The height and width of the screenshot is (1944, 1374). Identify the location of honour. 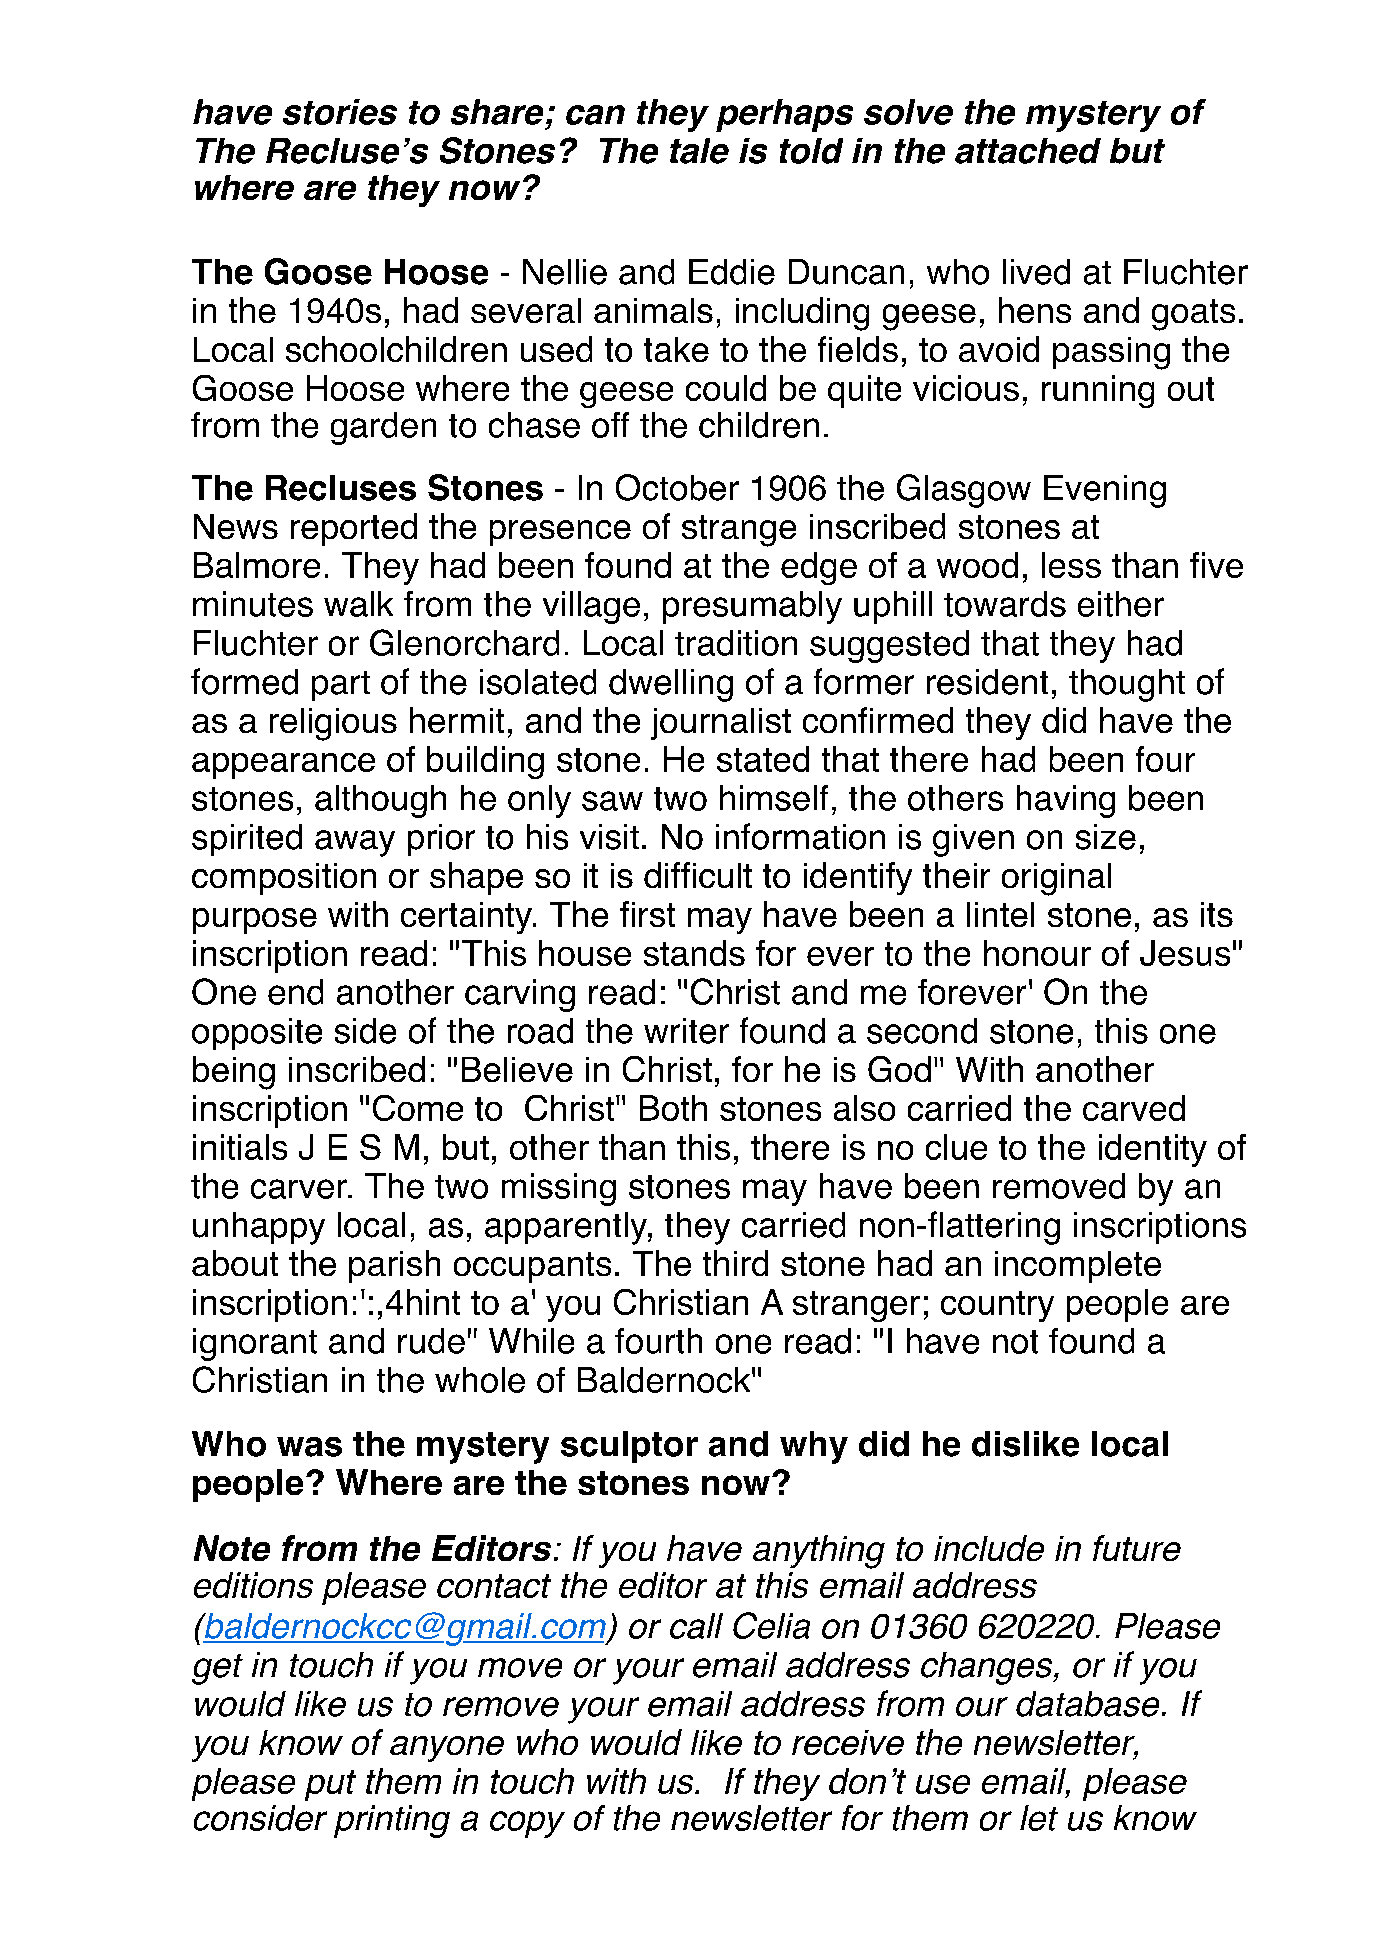
(1037, 953).
